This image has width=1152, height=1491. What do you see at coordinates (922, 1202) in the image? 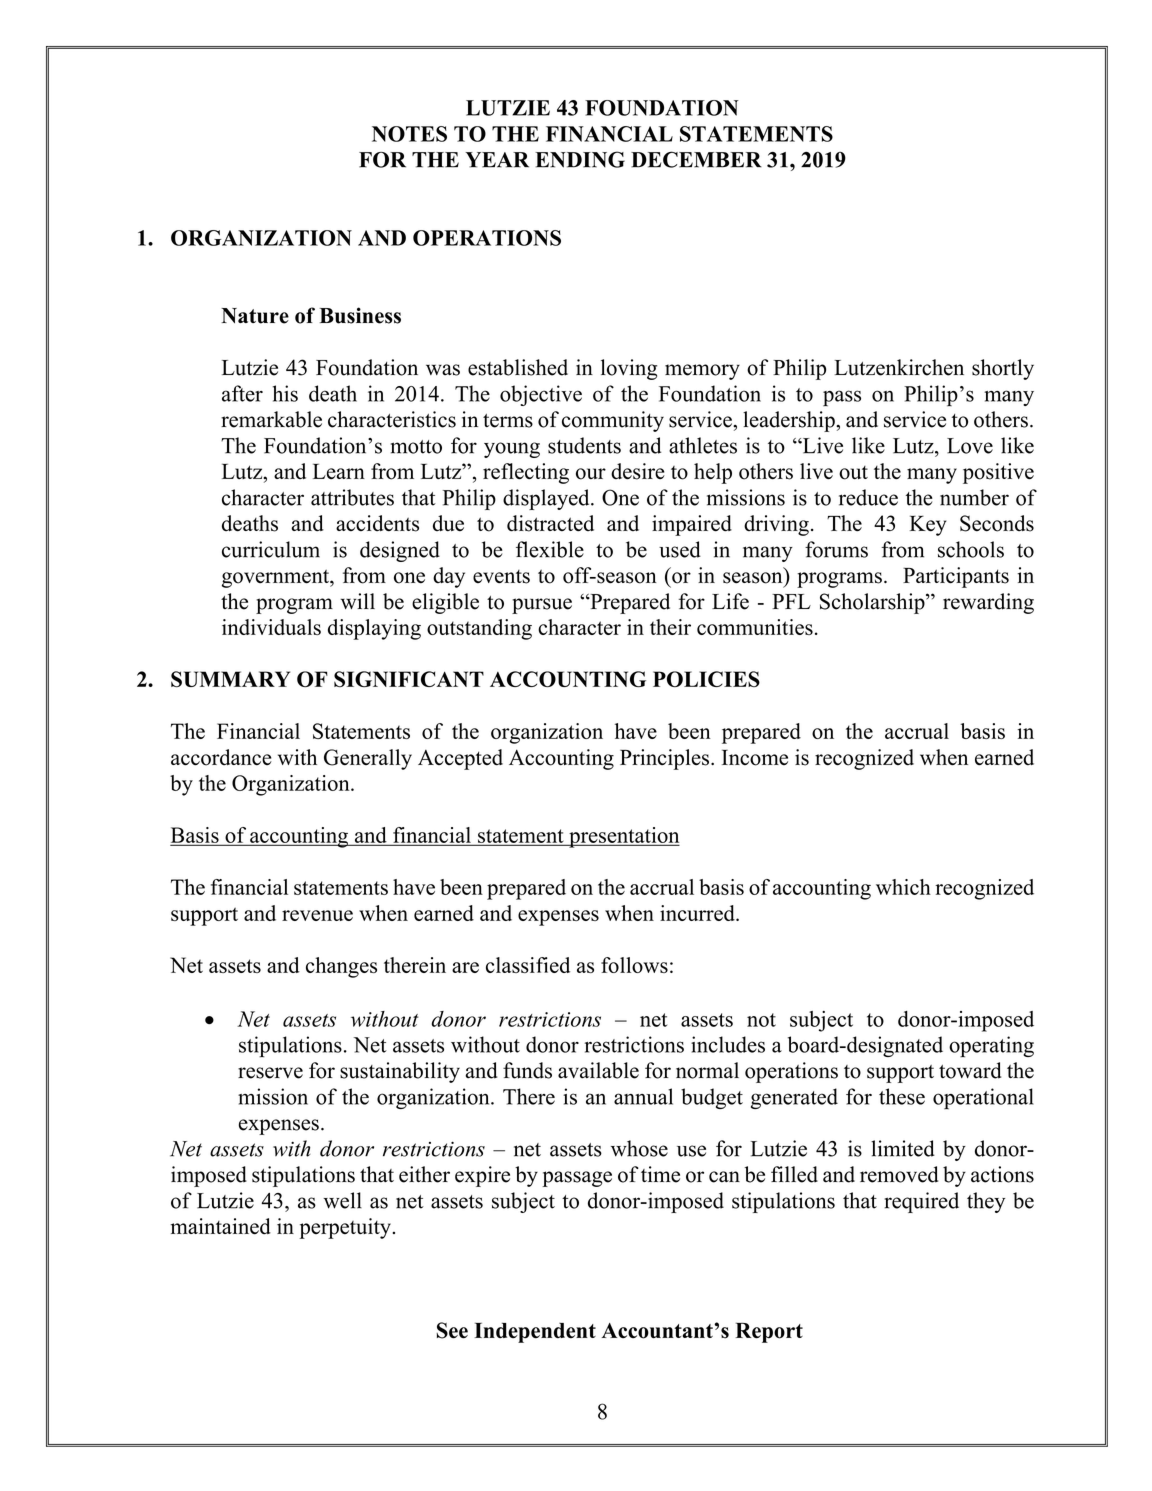
I see `required` at bounding box center [922, 1202].
